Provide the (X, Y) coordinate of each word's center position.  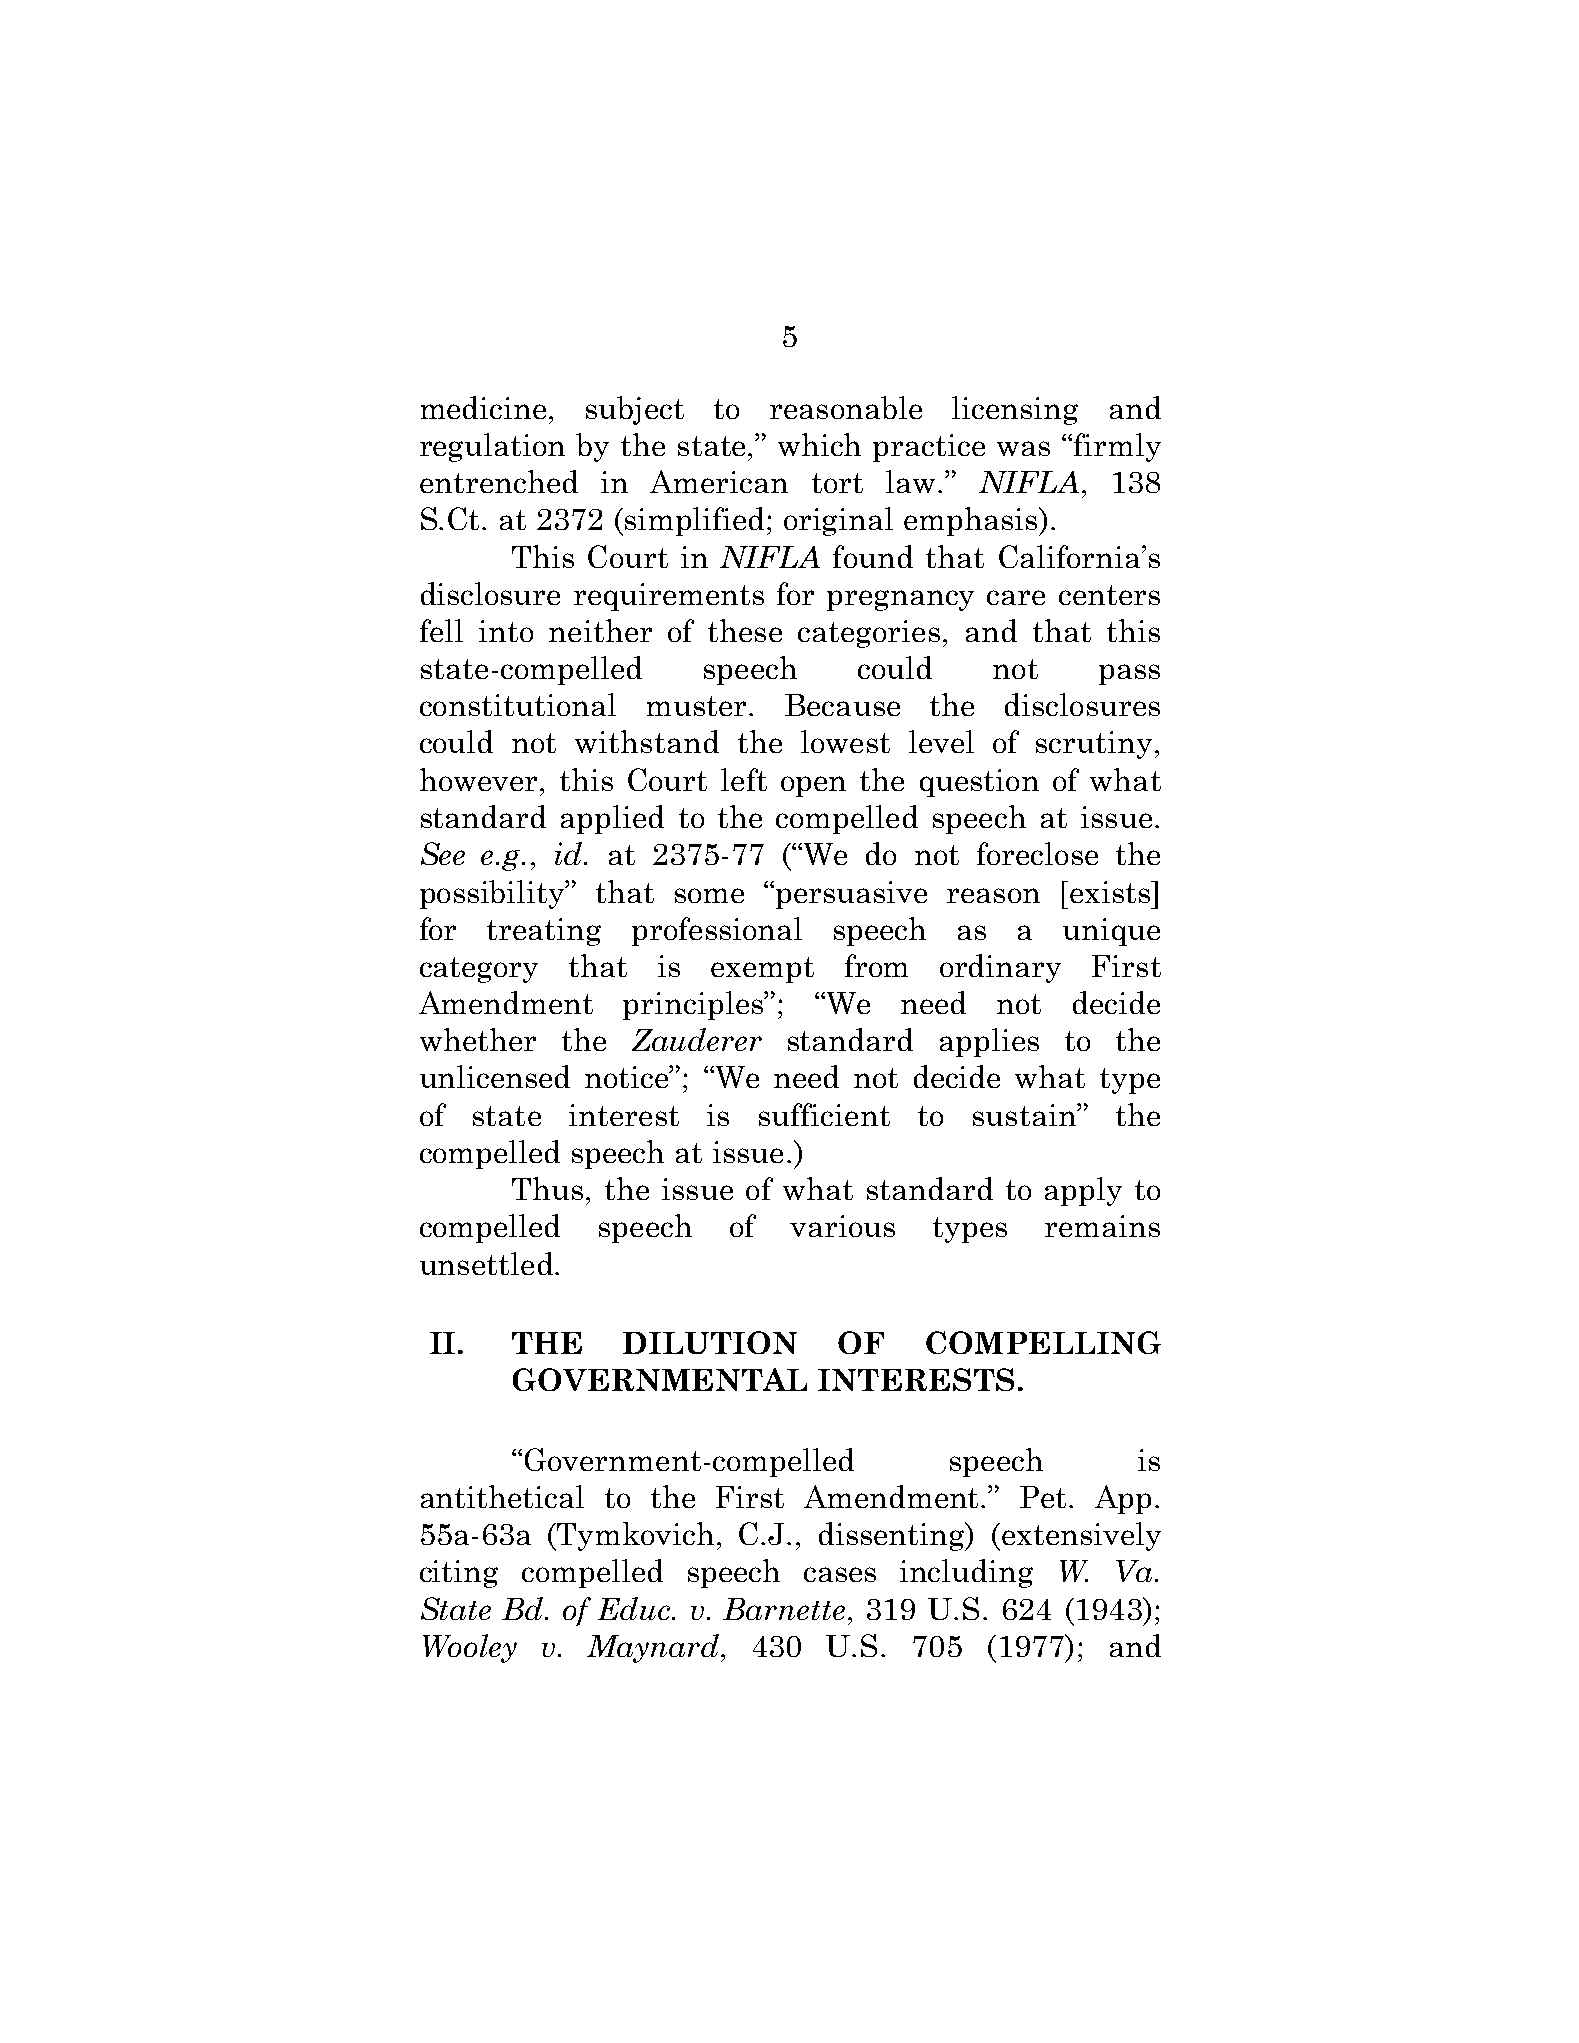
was (1023, 448)
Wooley (470, 1648)
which (819, 444)
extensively (1080, 1536)
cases (840, 1574)
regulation (492, 447)
